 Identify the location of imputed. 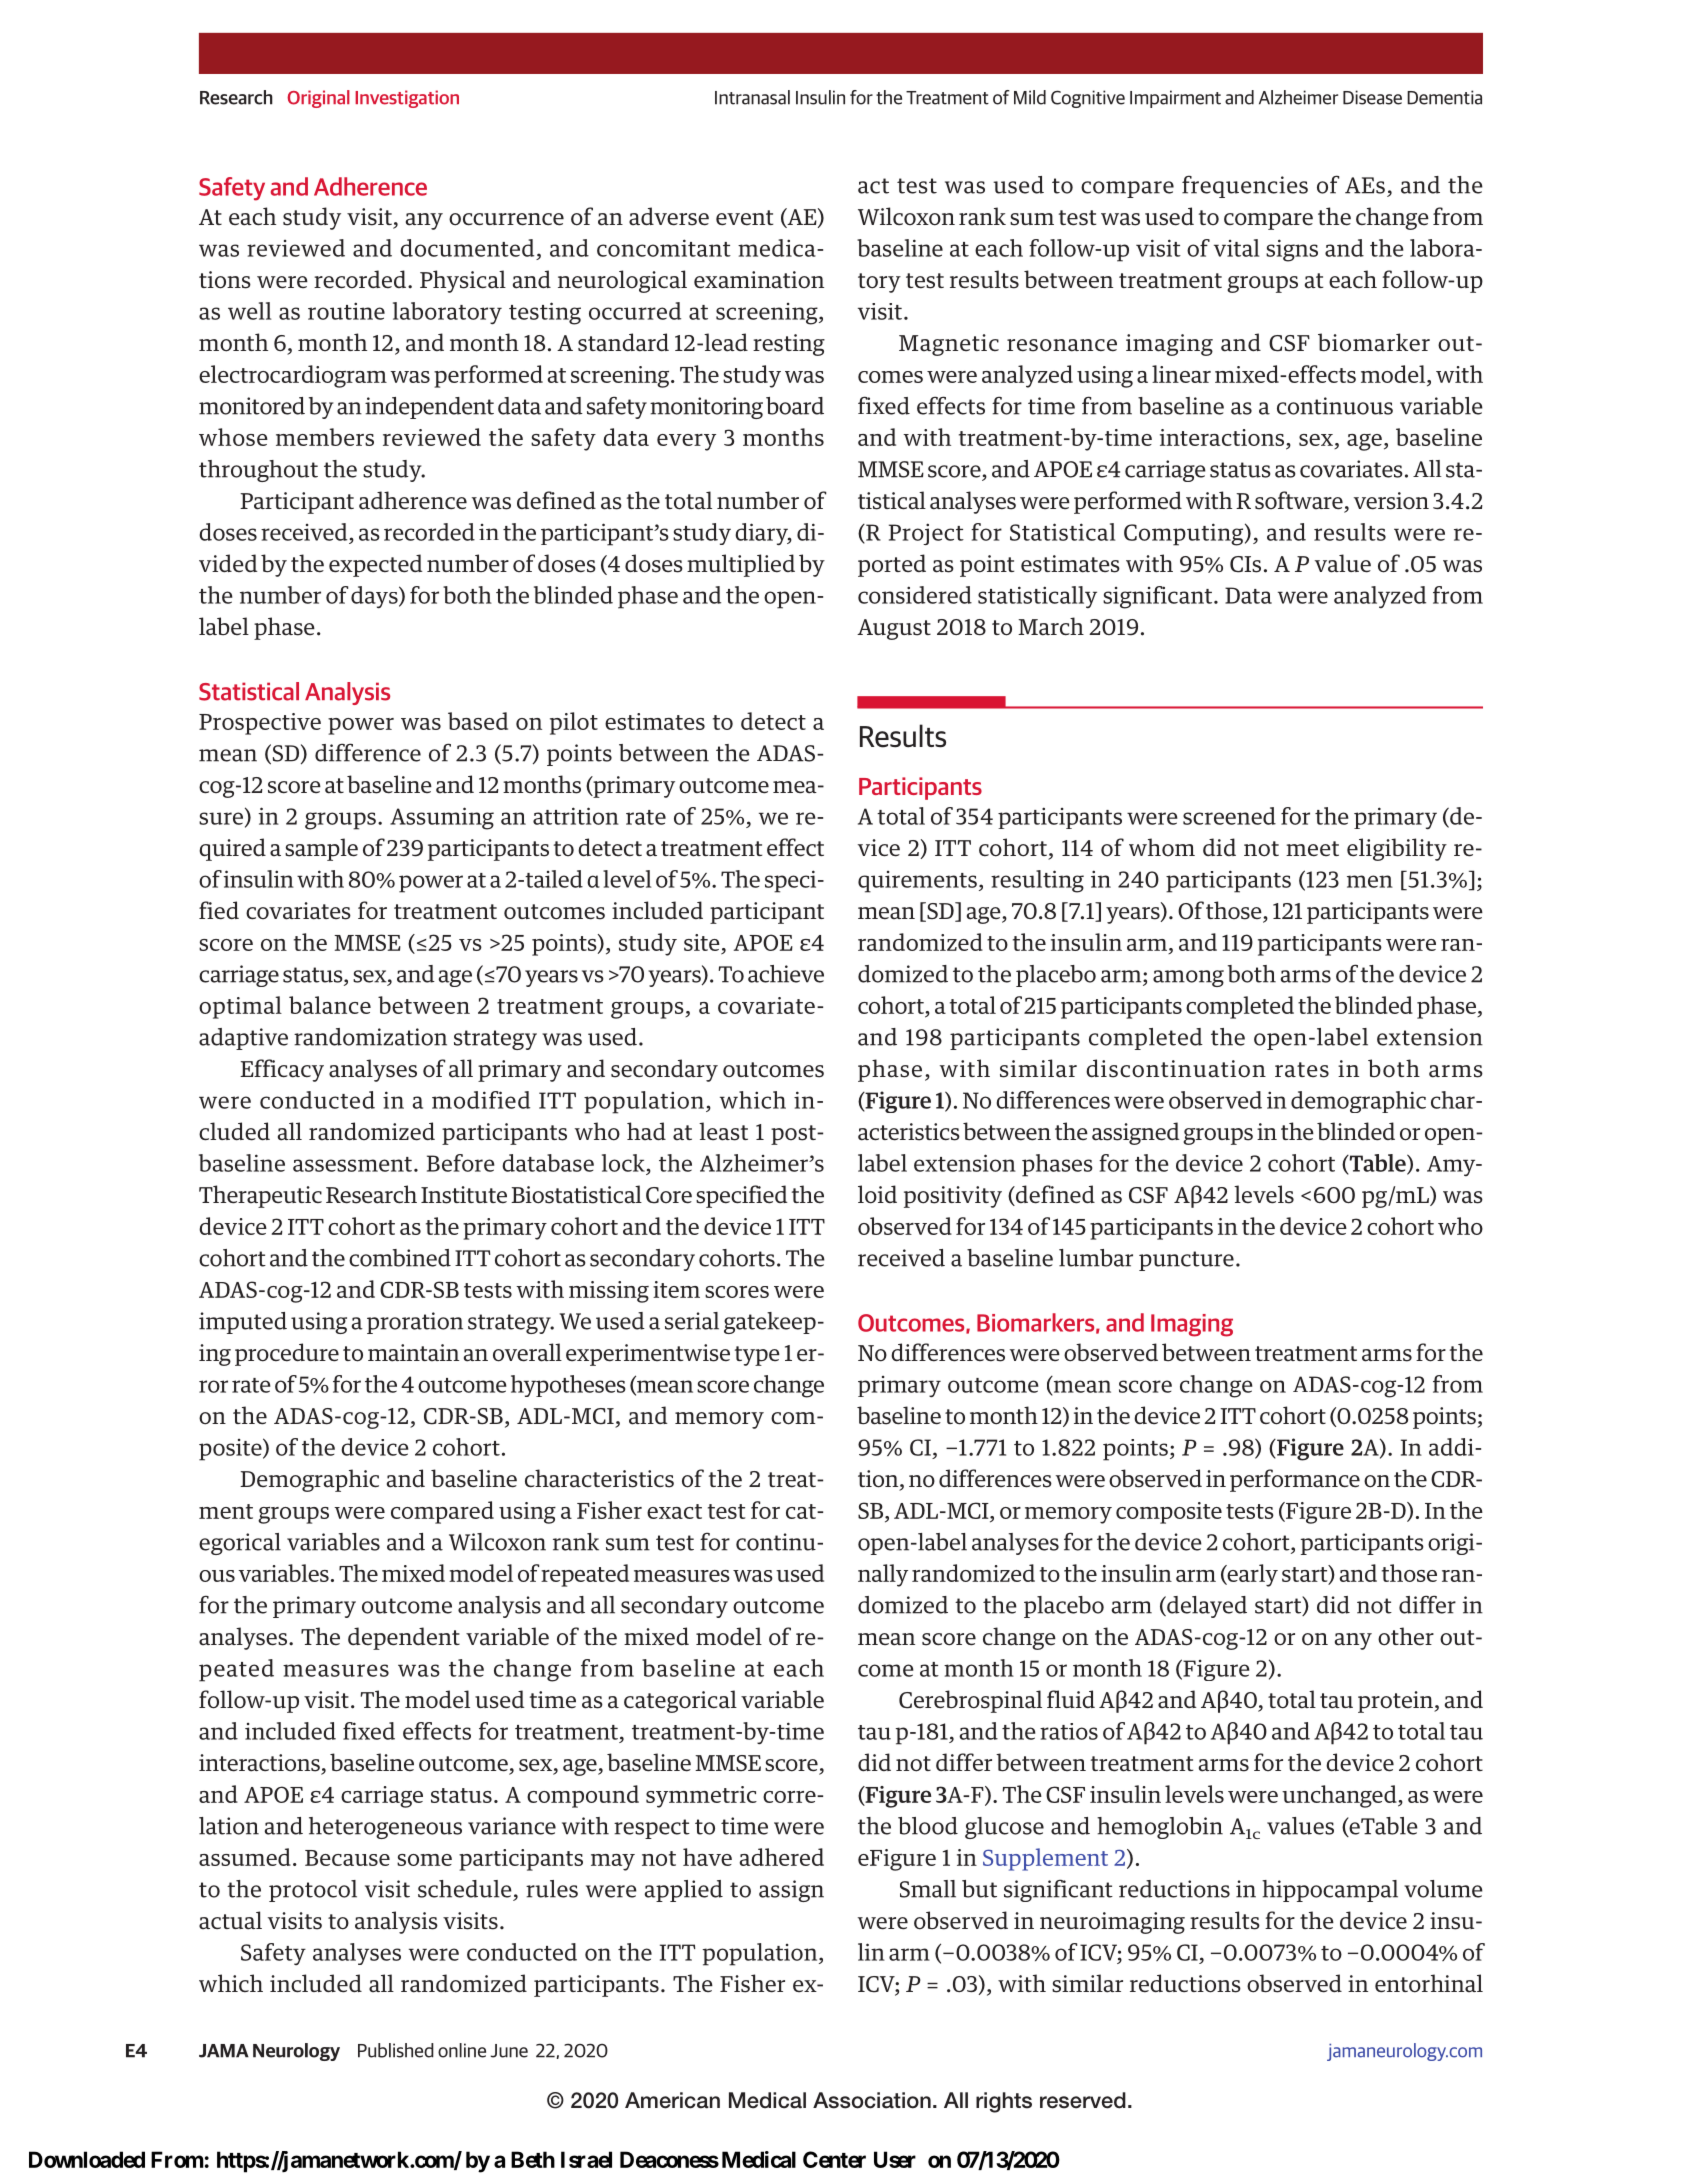
(243, 1323).
